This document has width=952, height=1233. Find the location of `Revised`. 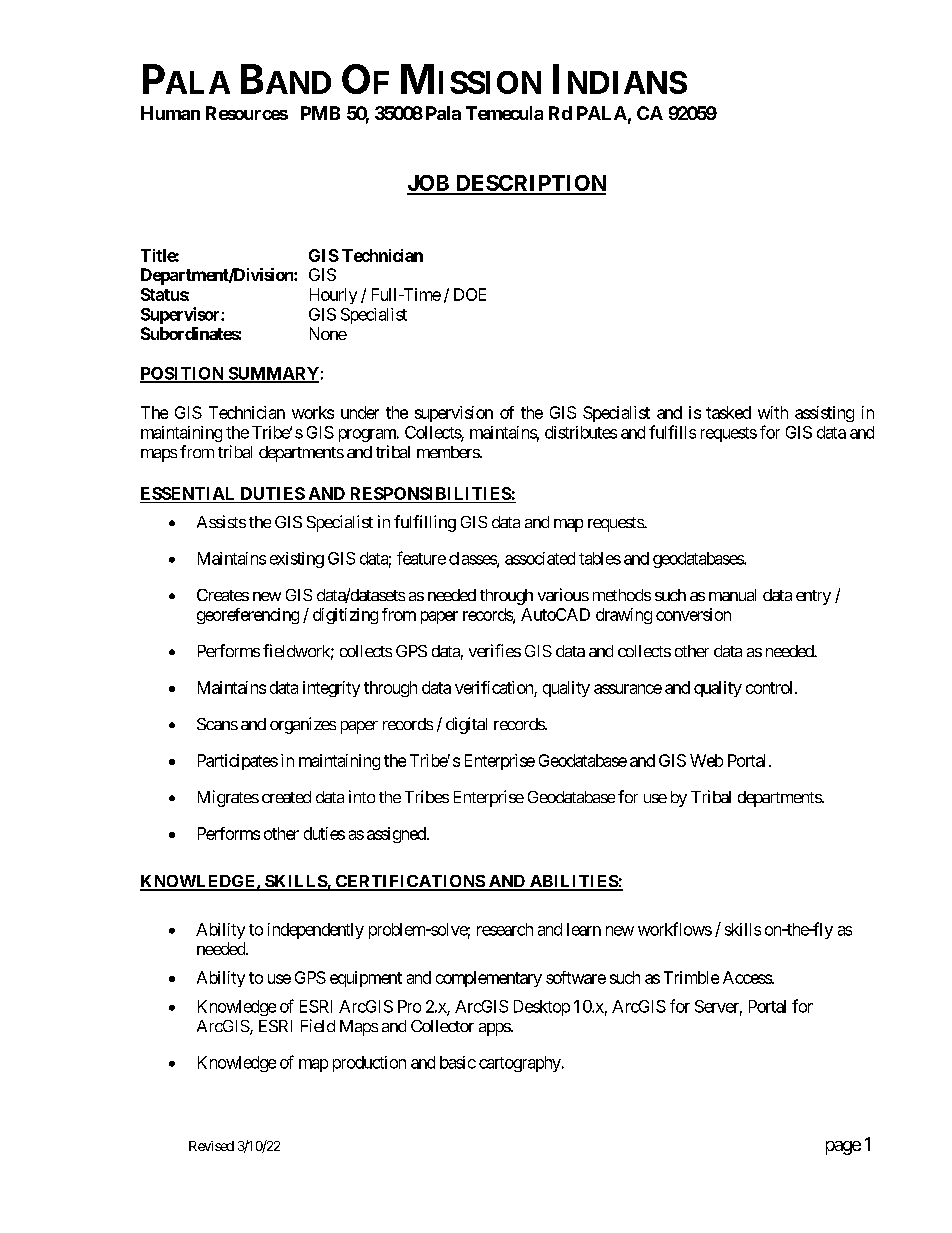

Revised is located at coordinates (211, 1146).
